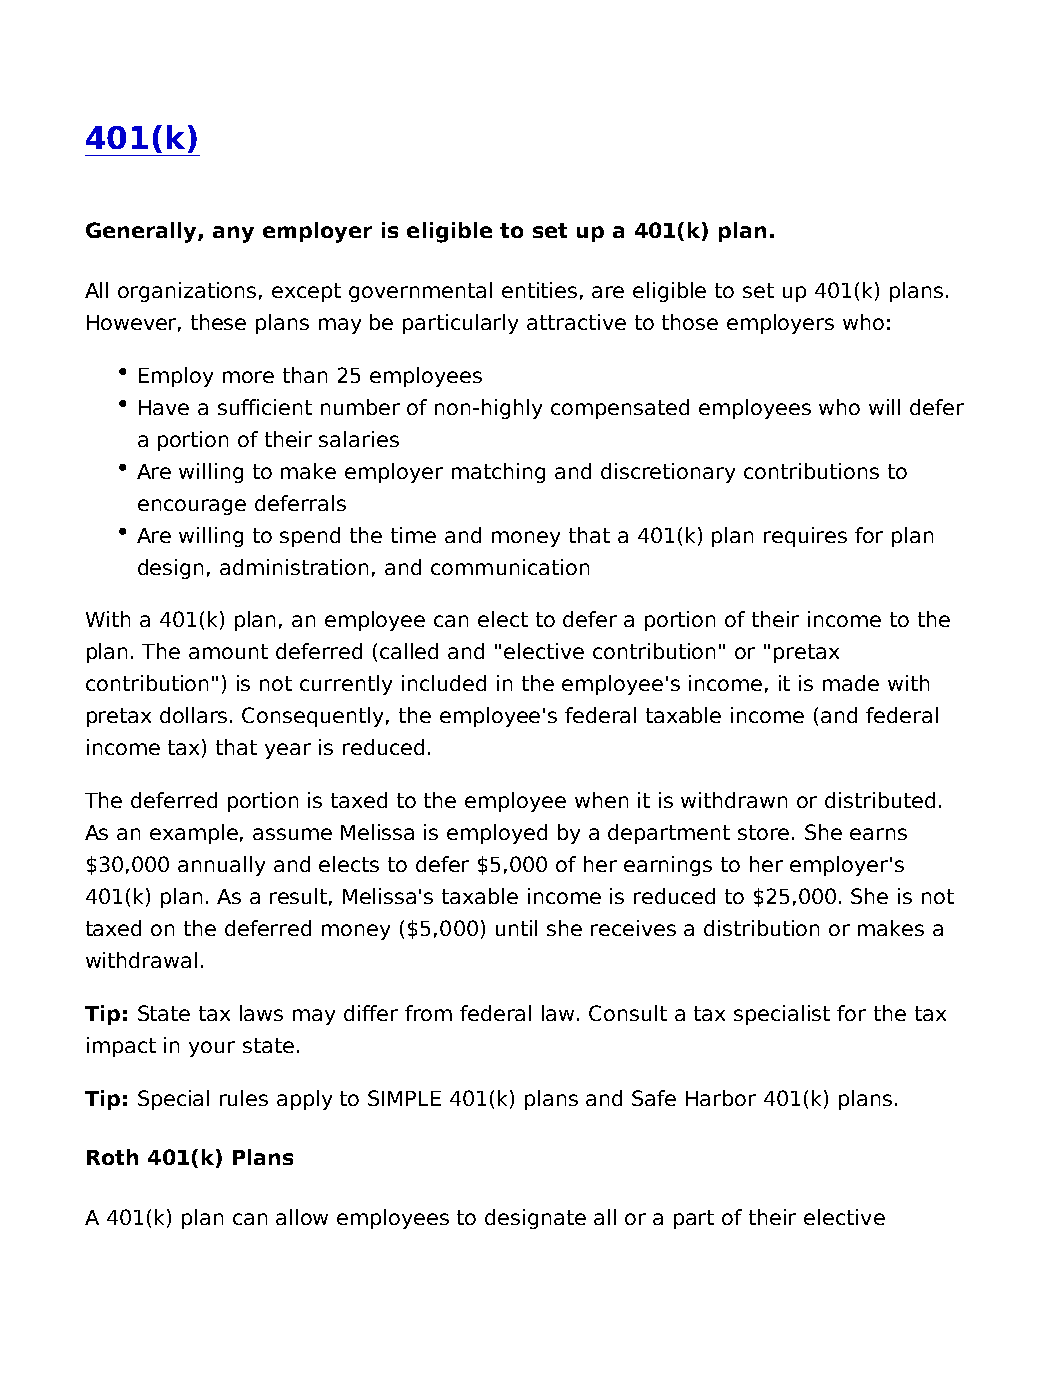 This document has height=1374, width=1062. What do you see at coordinates (444, 683) in the document?
I see `included` at bounding box center [444, 683].
